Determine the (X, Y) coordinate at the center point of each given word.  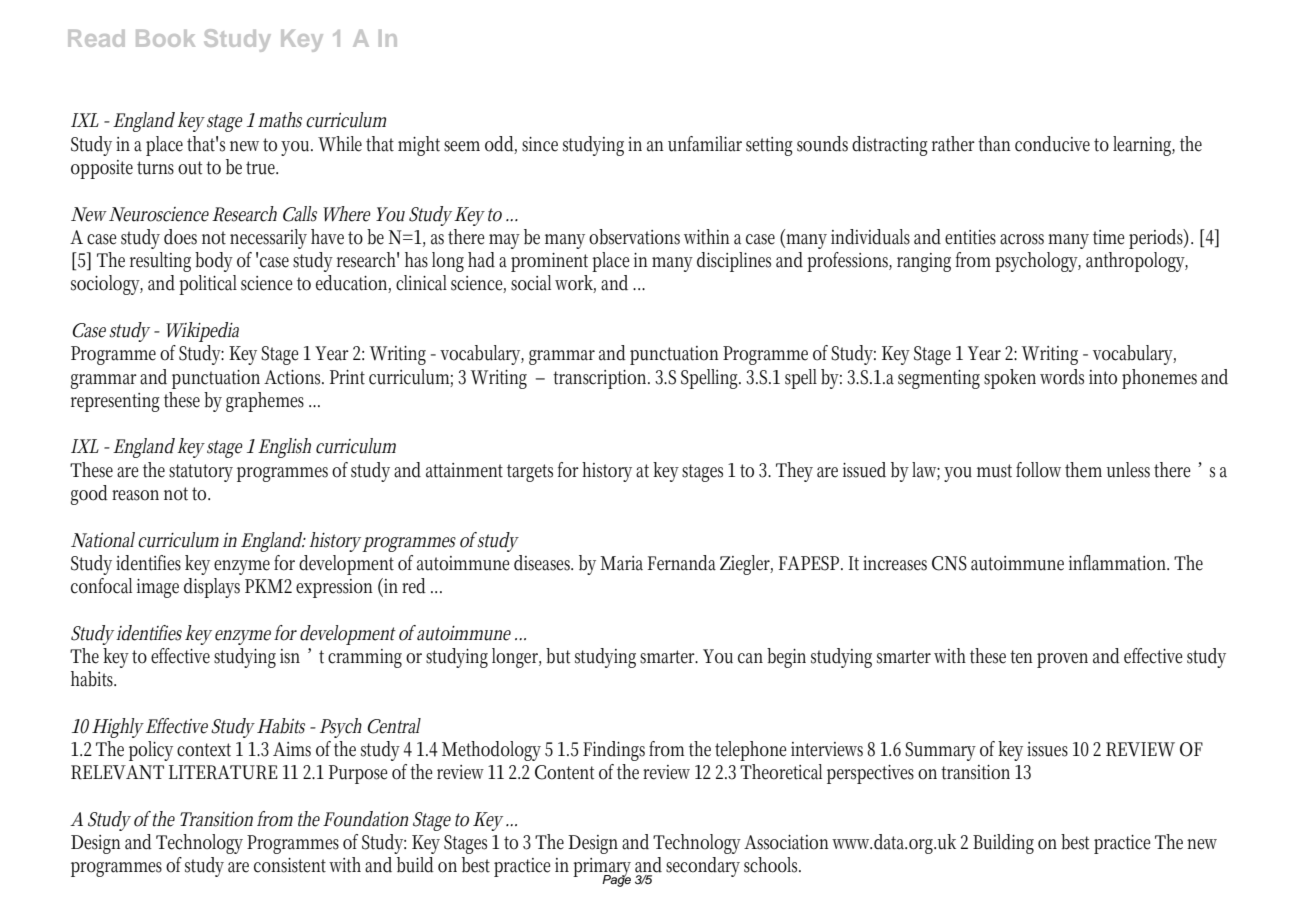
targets (530, 473)
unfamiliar (705, 144)
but (558, 656)
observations (634, 237)
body (214, 262)
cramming (365, 658)
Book (165, 38)
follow (1041, 470)
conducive (1052, 144)
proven (1062, 660)
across (1022, 239)
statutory (201, 473)
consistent (290, 865)
